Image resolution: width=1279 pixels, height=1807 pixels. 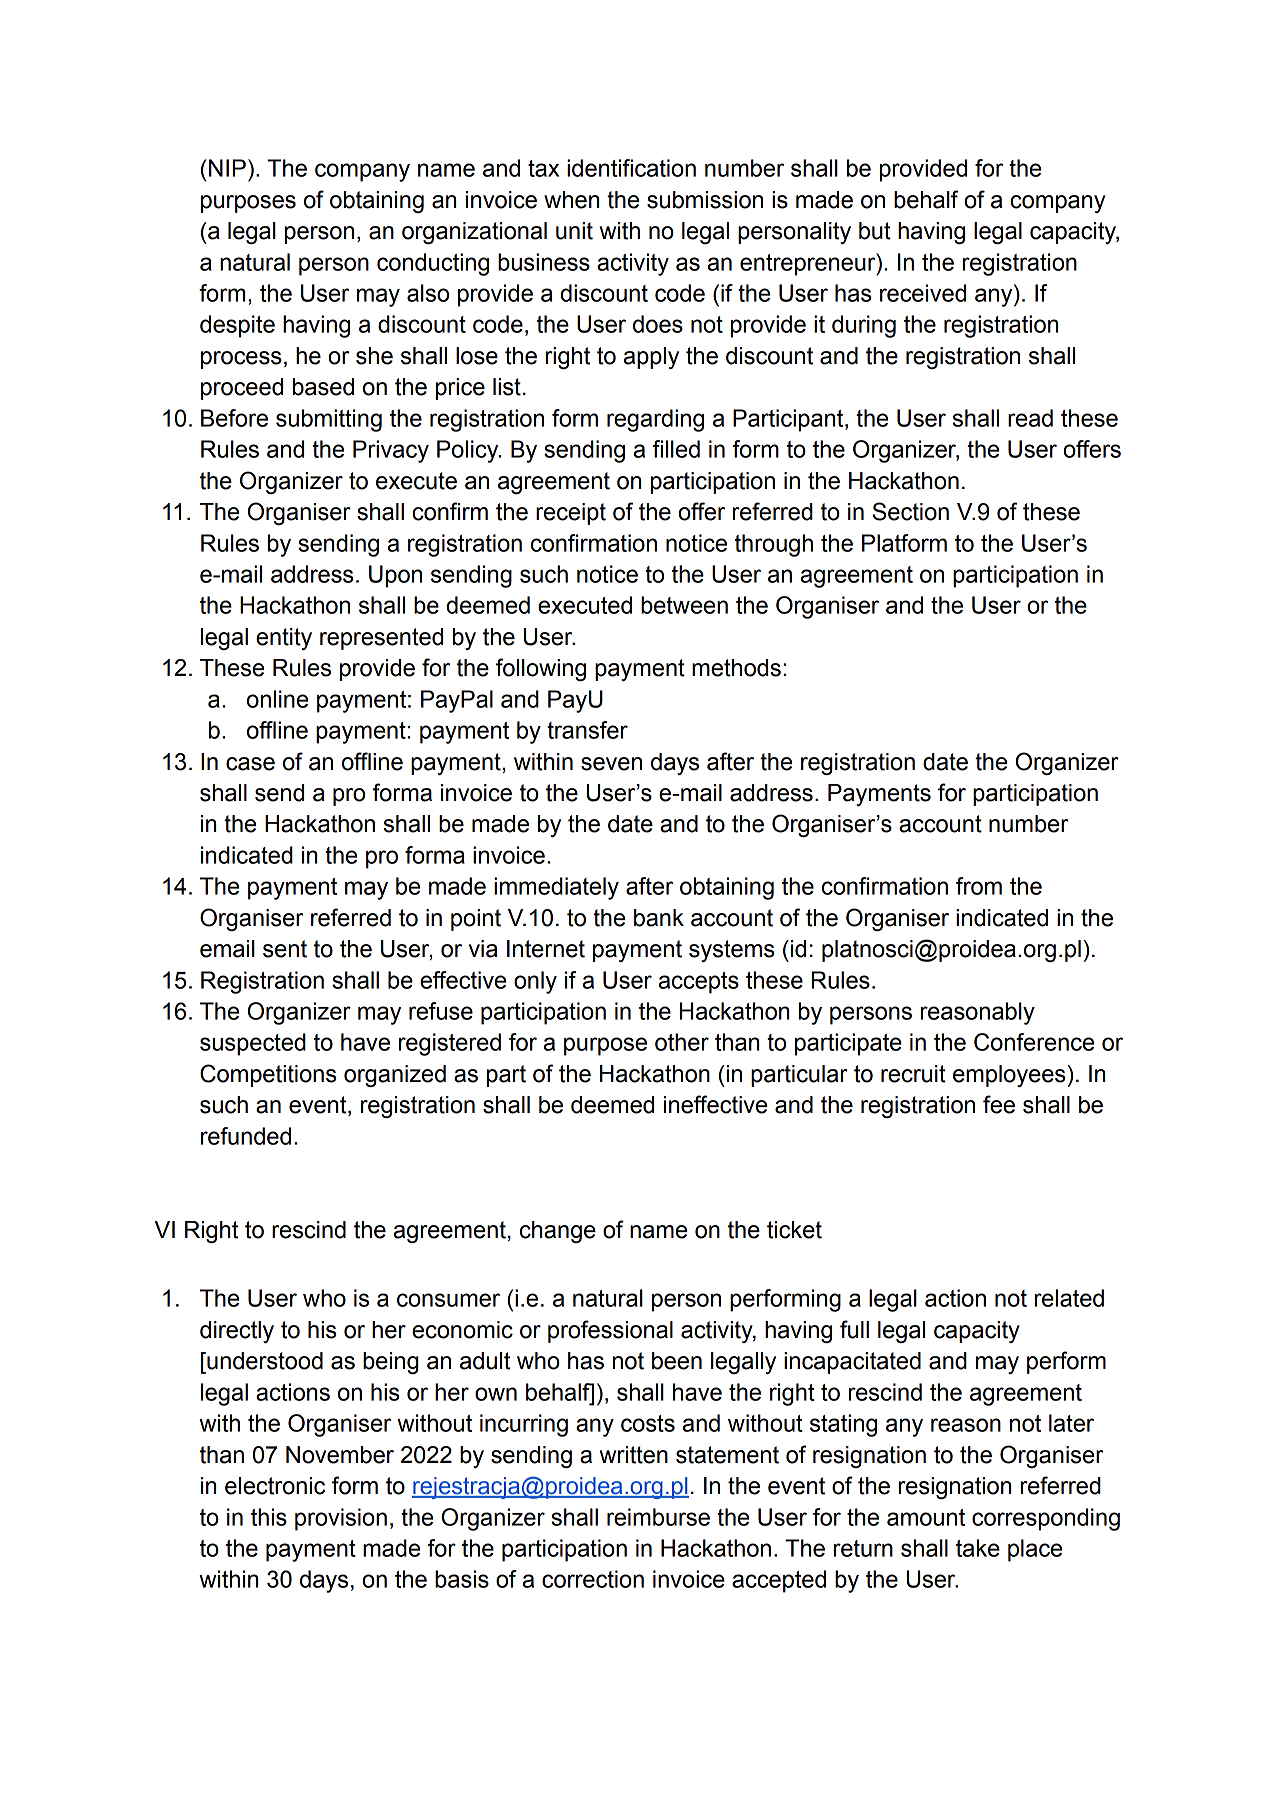 What do you see at coordinates (631, 168) in the image?
I see `identification` at bounding box center [631, 168].
